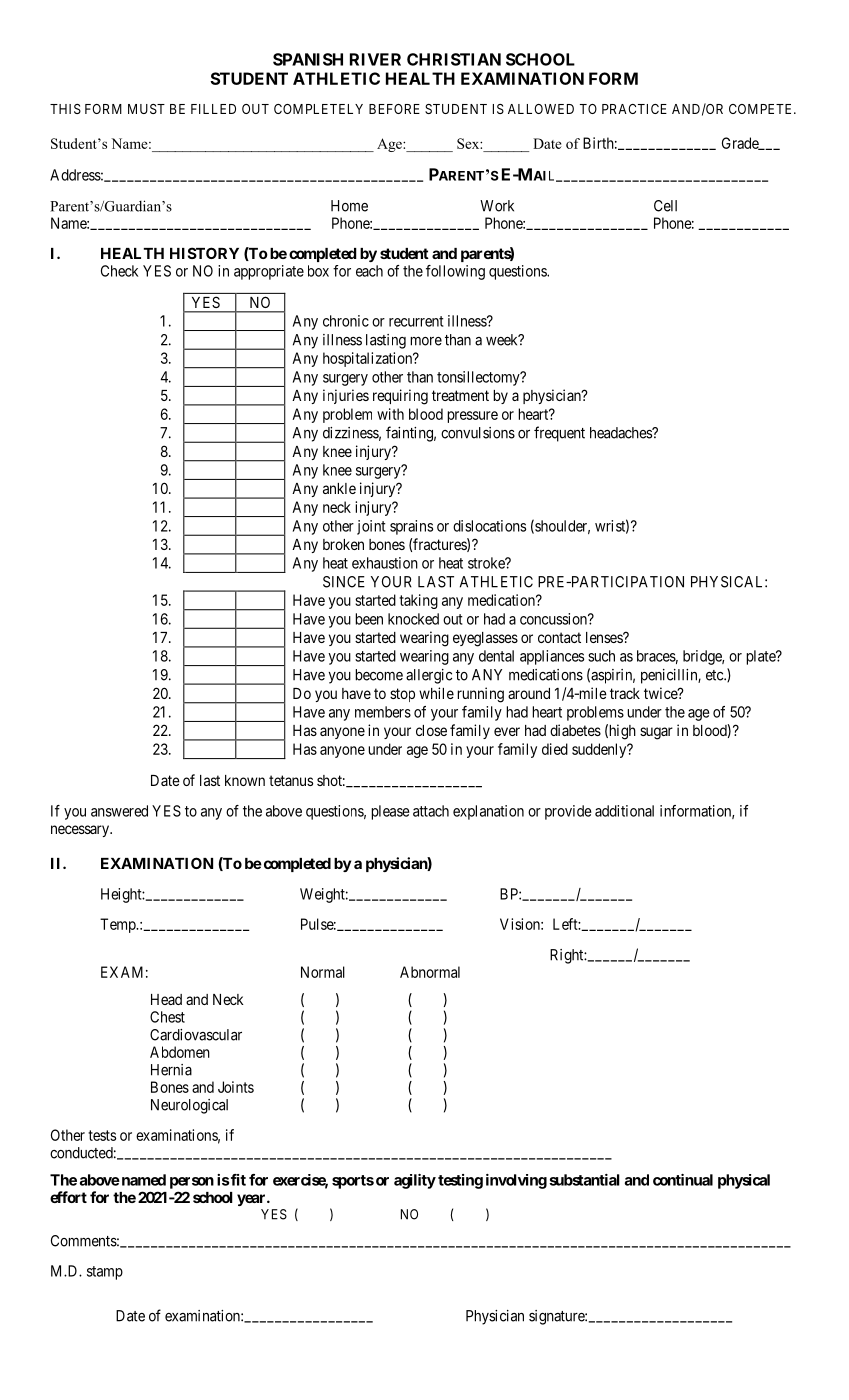 This image has height=1400, width=849. I want to click on requiring, so click(400, 397).
